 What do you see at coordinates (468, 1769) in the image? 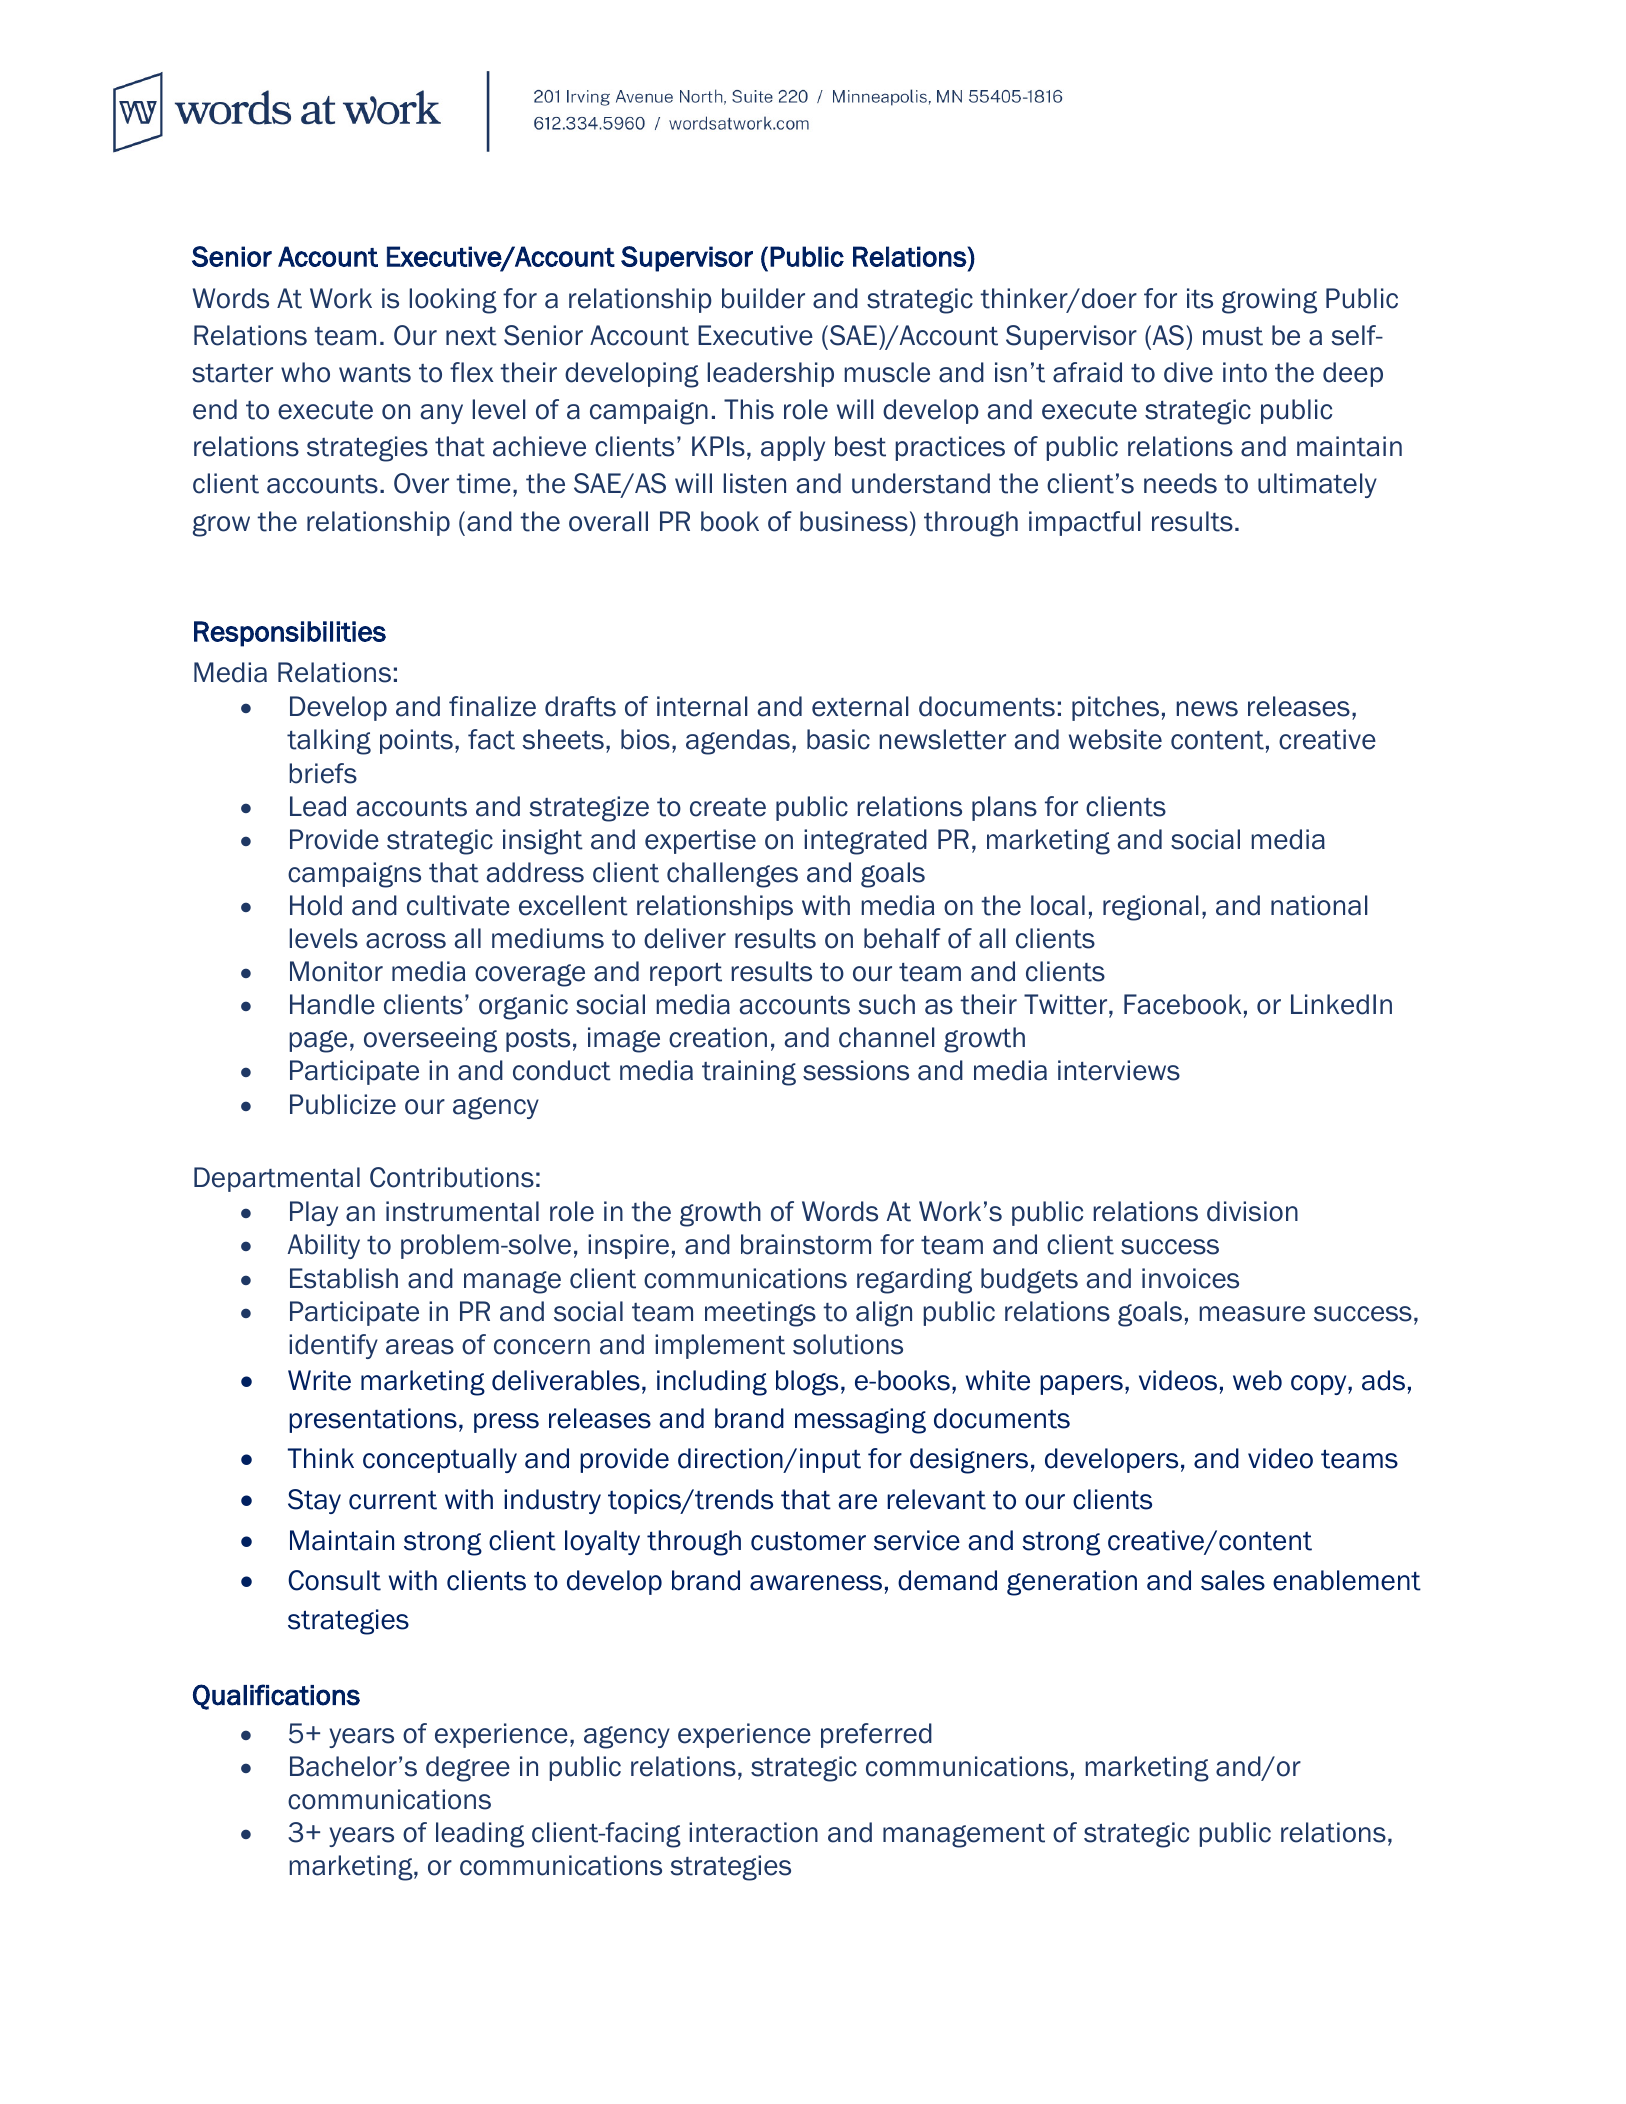
I see `degree` at bounding box center [468, 1769].
